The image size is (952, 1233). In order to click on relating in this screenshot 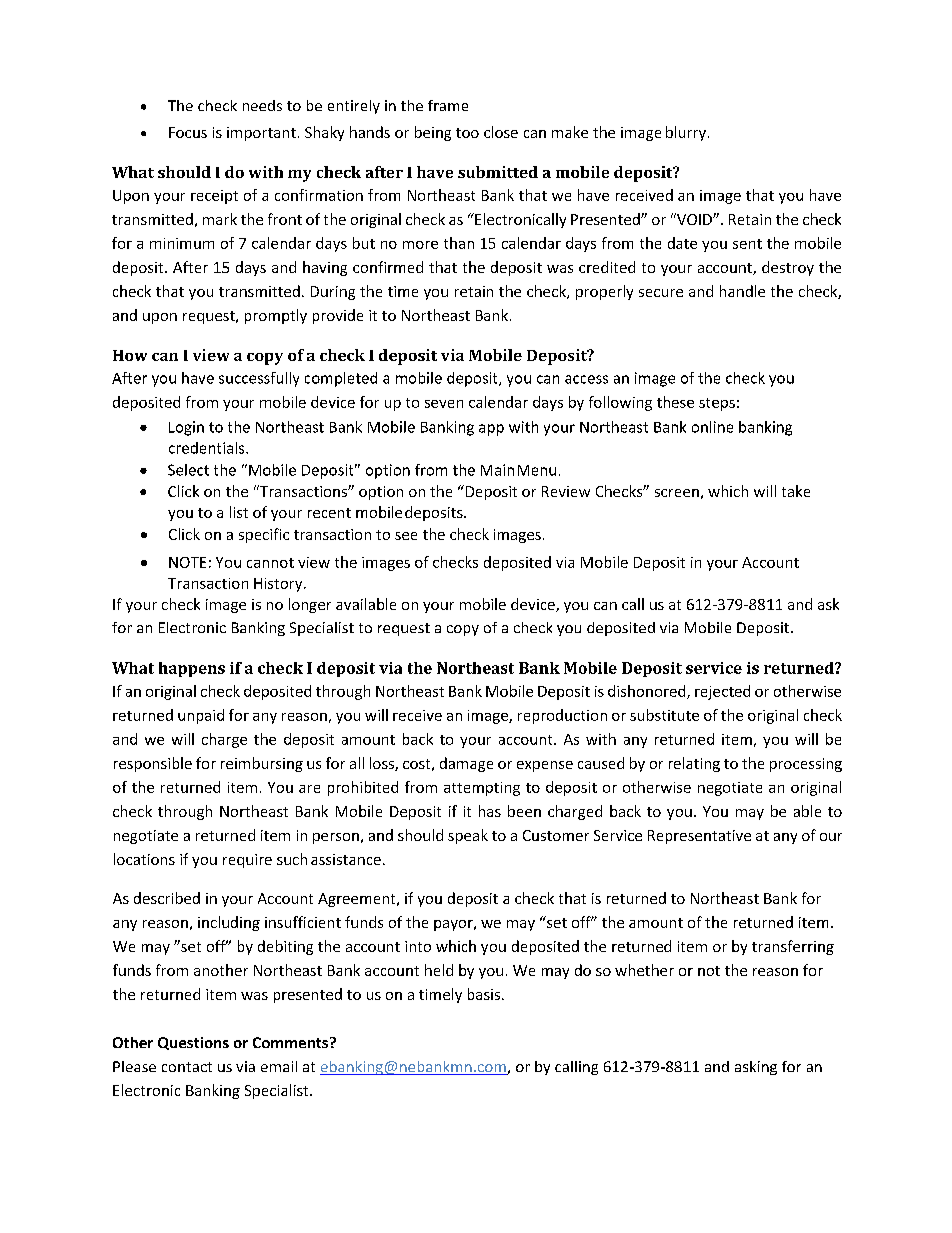, I will do `click(694, 764)`.
